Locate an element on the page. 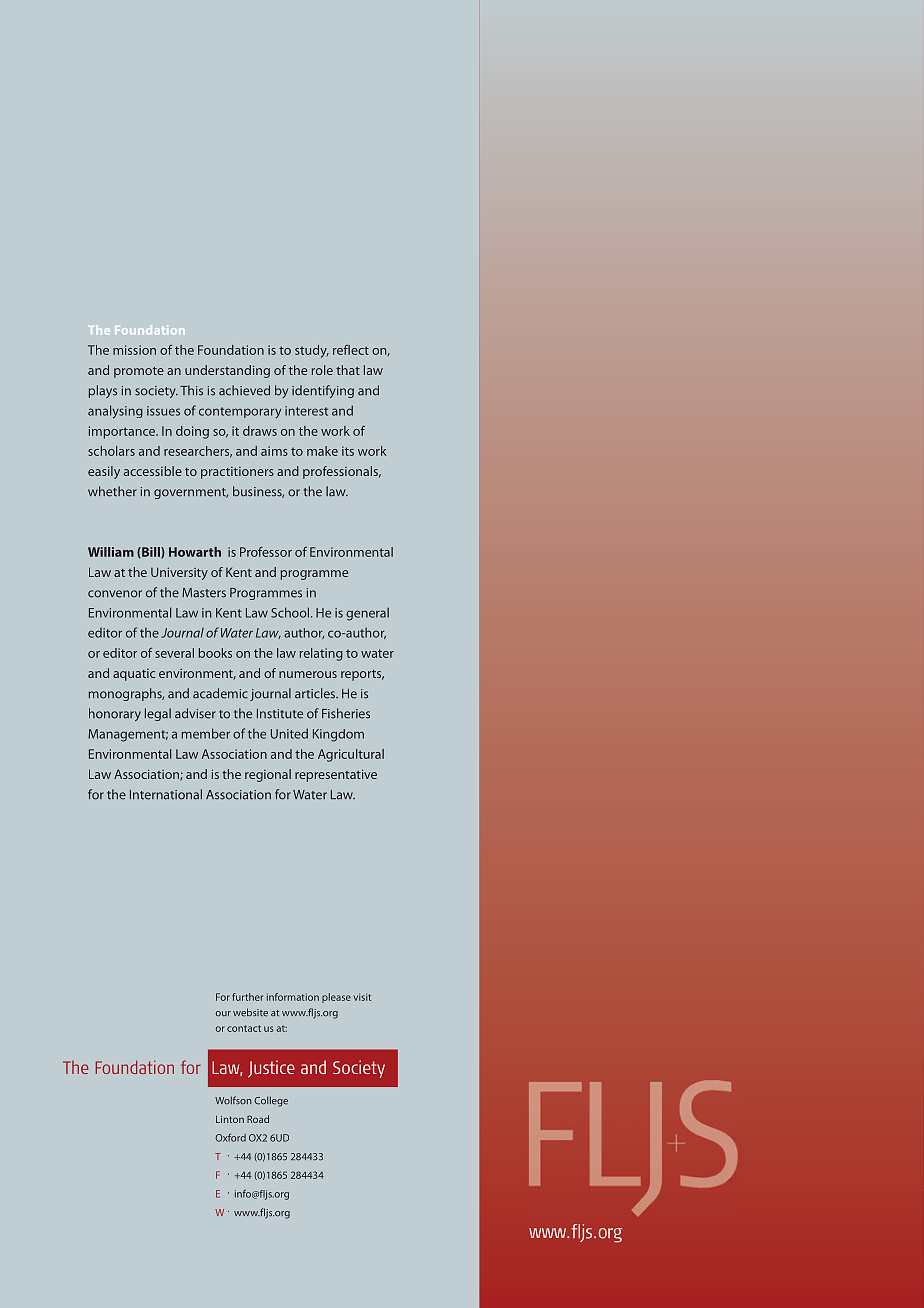 The height and width of the page is (1308, 924). that is located at coordinates (348, 370).
